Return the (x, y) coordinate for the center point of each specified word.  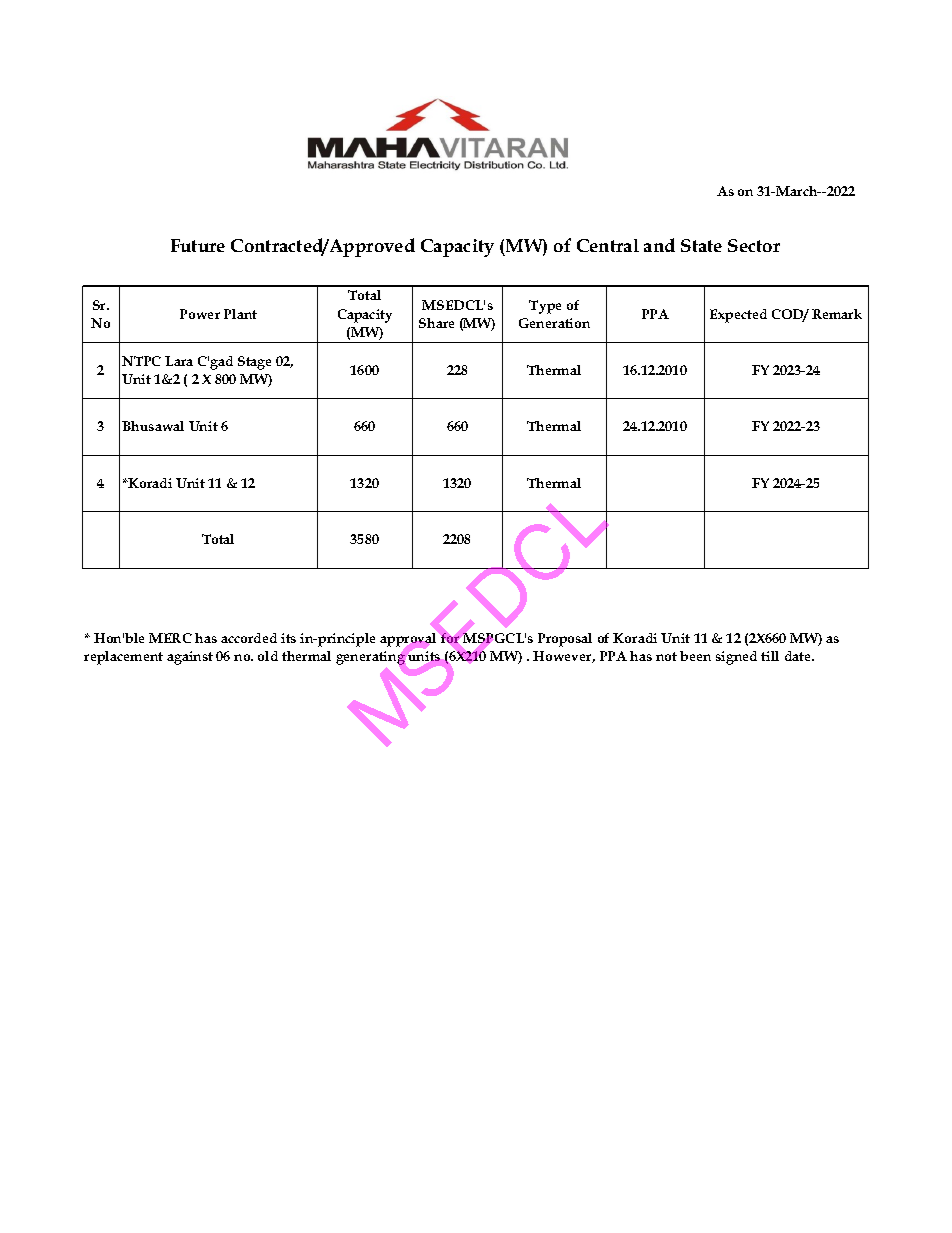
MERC (170, 638)
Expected (738, 316)
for (450, 638)
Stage (254, 363)
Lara (179, 361)
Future (198, 245)
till (770, 656)
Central (608, 245)
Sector (754, 245)
